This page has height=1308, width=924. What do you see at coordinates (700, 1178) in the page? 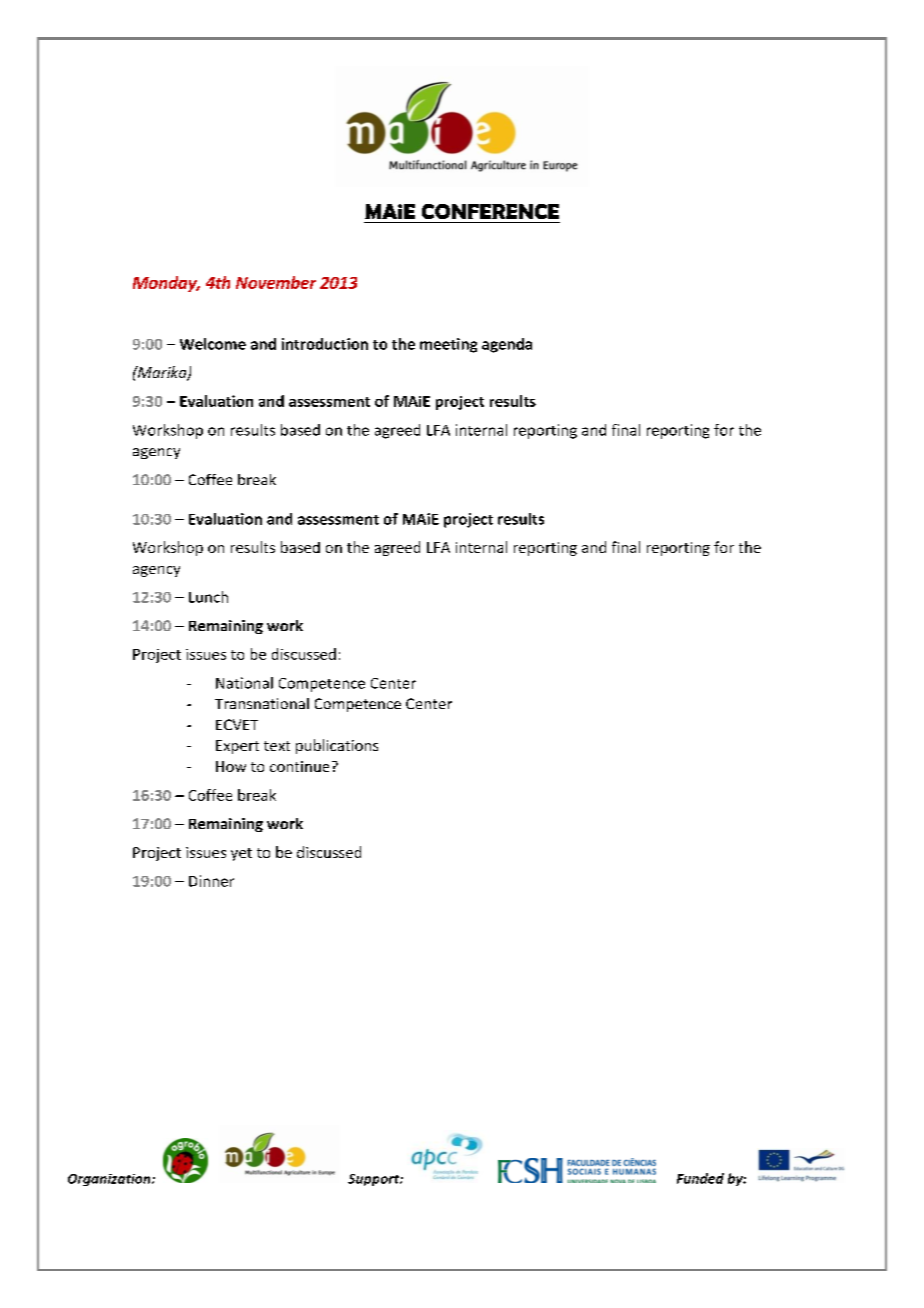
I see `Funded` at bounding box center [700, 1178].
